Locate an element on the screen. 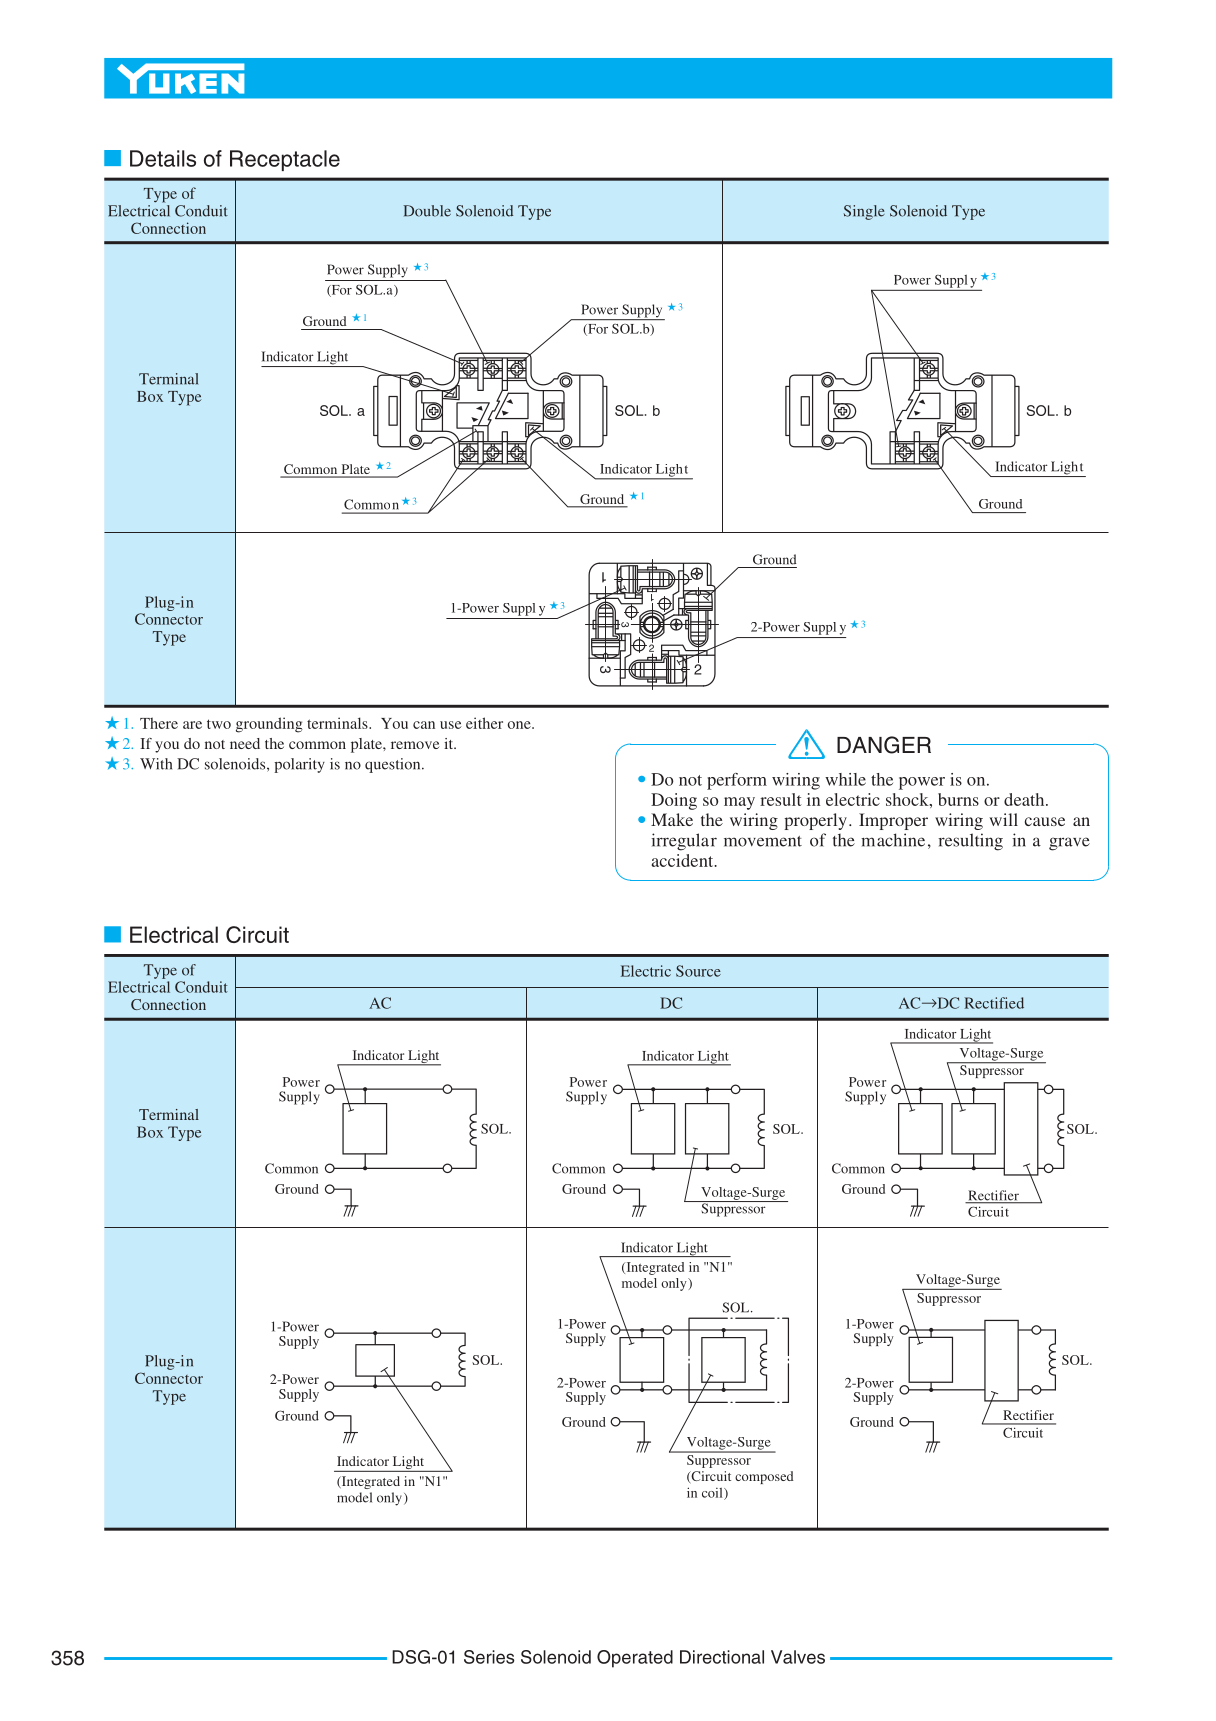 The image size is (1216, 1721). composed is located at coordinates (764, 1477).
